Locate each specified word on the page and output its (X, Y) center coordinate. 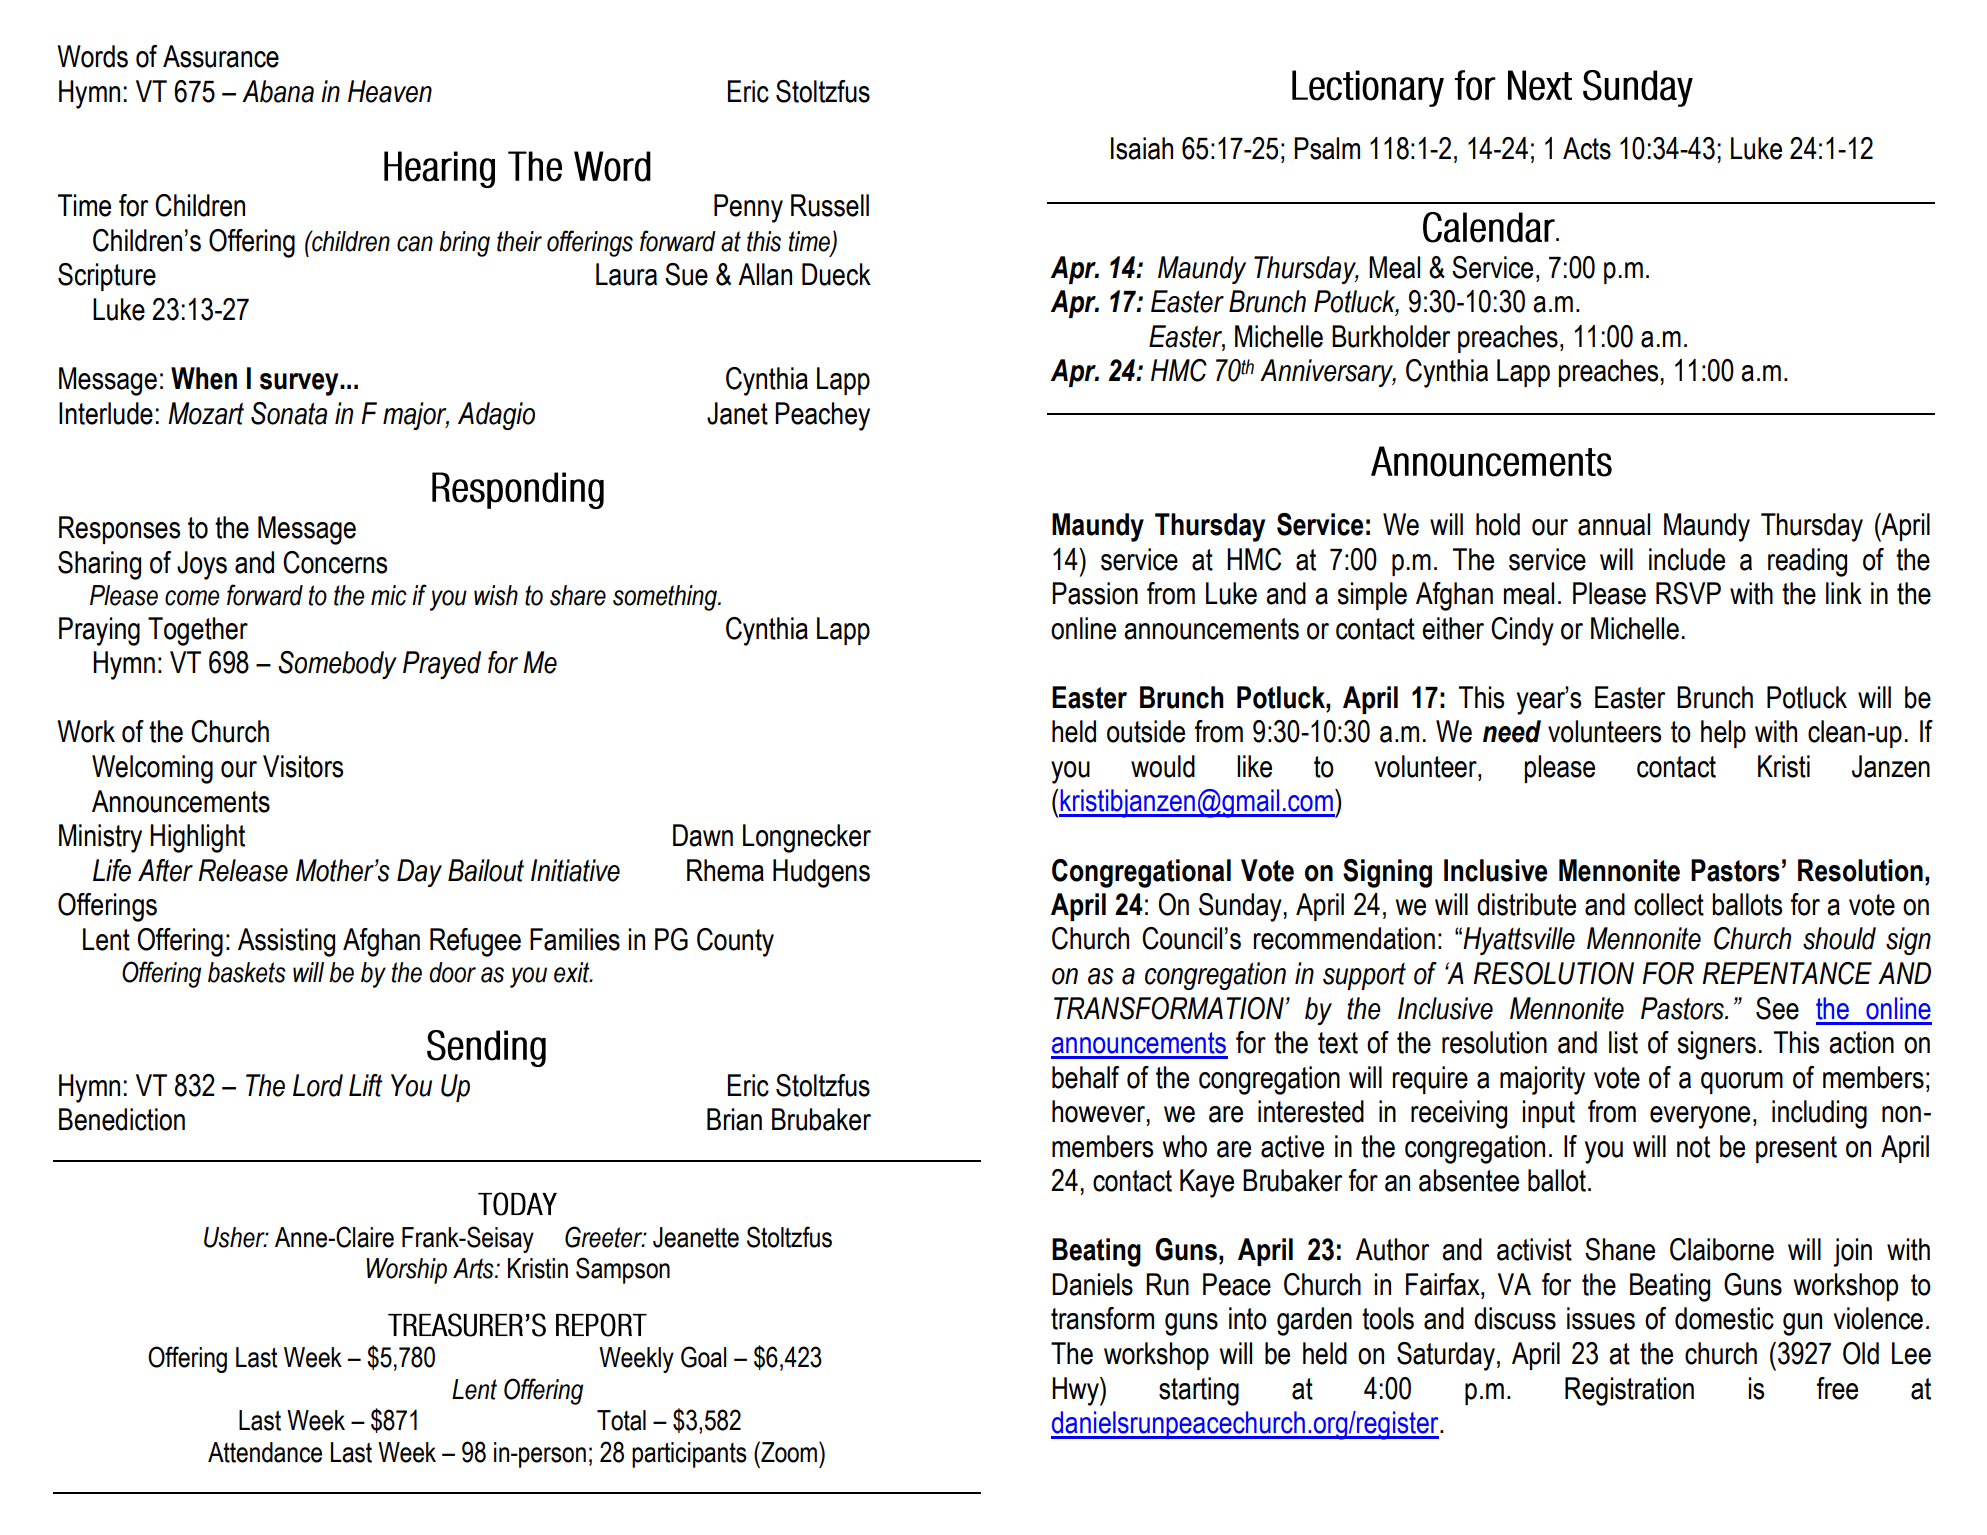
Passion (1095, 593)
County (735, 942)
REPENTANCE (1787, 973)
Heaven (390, 91)
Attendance (265, 1452)
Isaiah (1142, 148)
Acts (1587, 148)
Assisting (286, 942)
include (1687, 559)
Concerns (335, 562)
